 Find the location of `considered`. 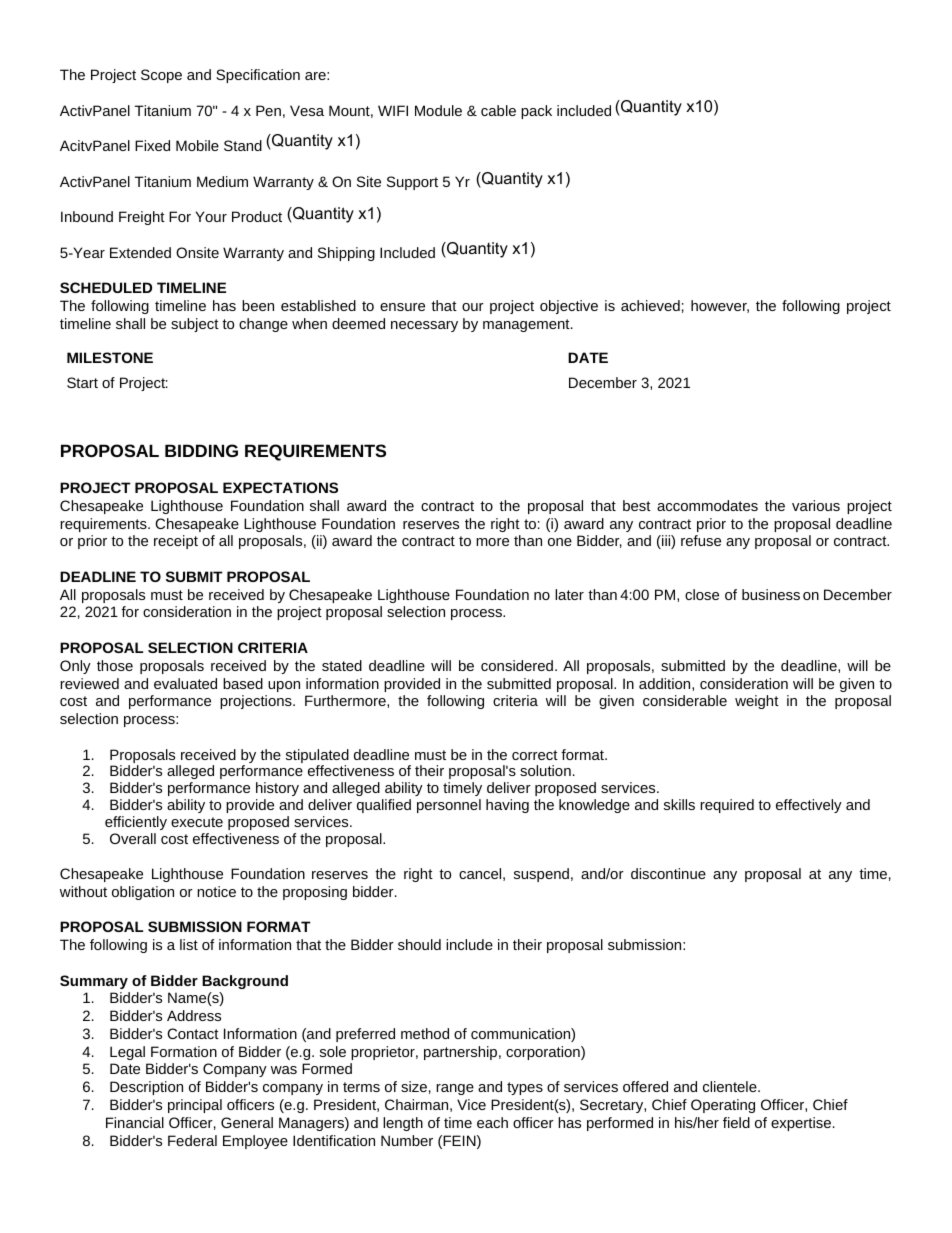

considered is located at coordinates (518, 665).
